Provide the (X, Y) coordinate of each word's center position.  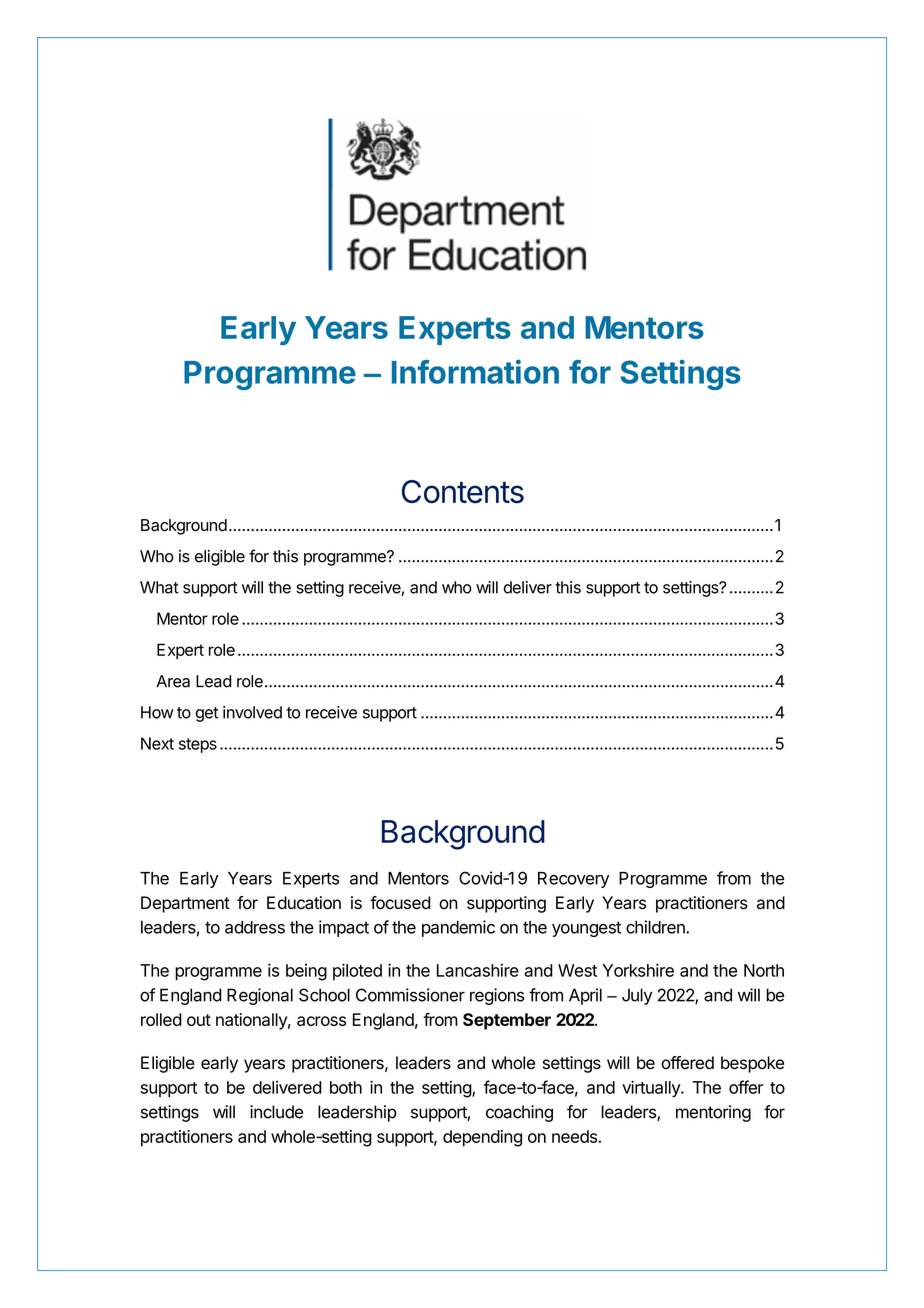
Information (475, 371)
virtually (652, 1089)
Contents (463, 492)
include (276, 1112)
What (159, 587)
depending (482, 1138)
